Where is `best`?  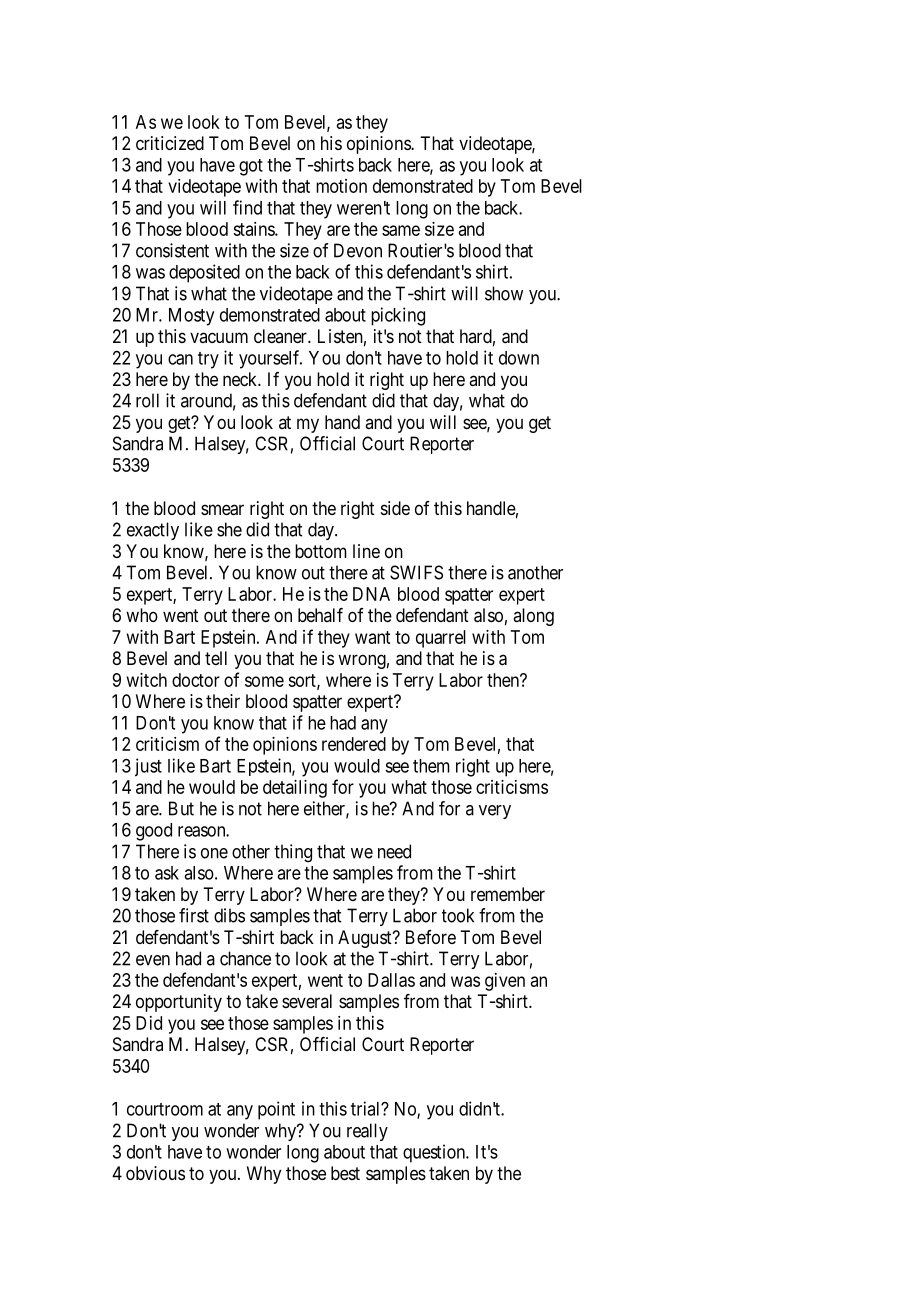 best is located at coordinates (345, 1173).
